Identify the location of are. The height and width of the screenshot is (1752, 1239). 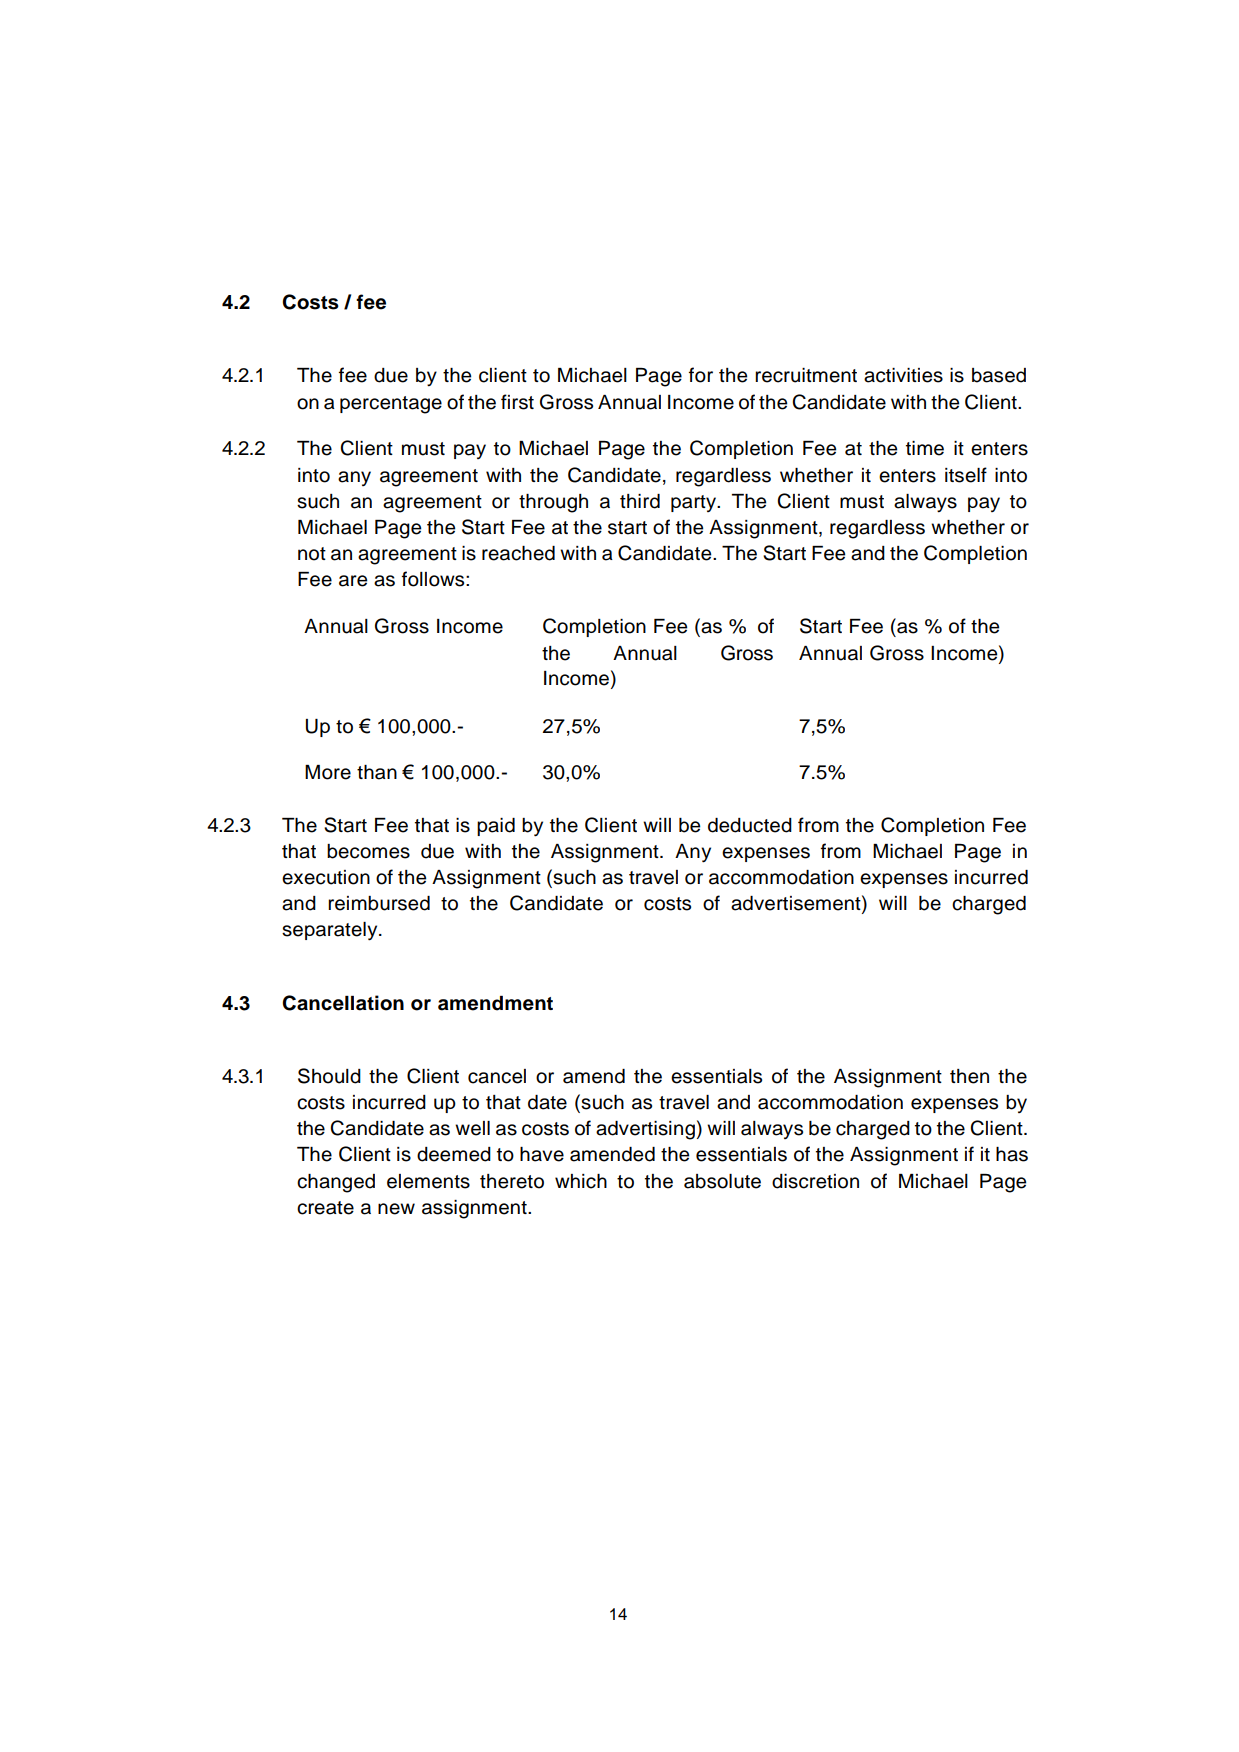
(353, 581).
